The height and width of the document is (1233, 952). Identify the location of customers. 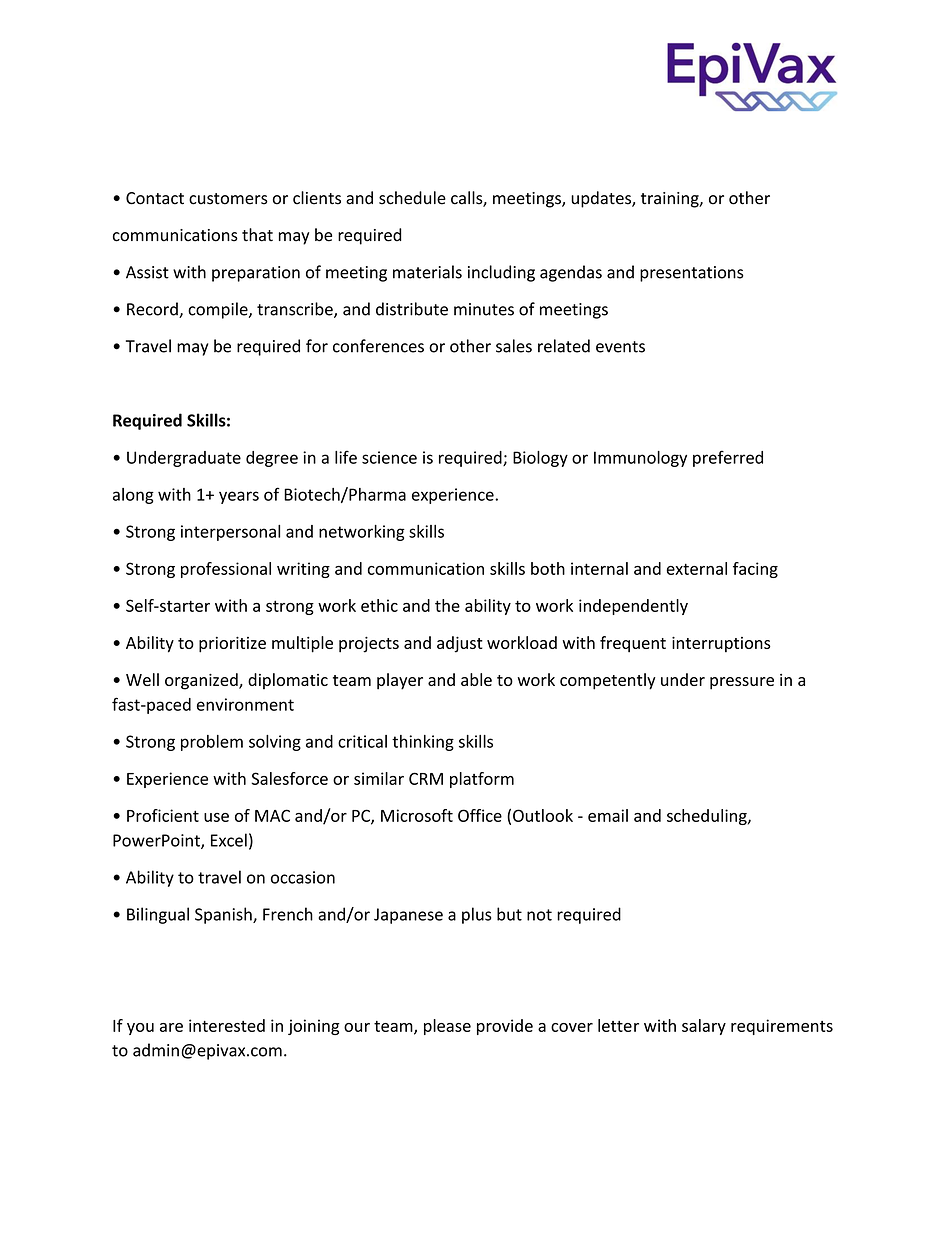
(228, 199).
